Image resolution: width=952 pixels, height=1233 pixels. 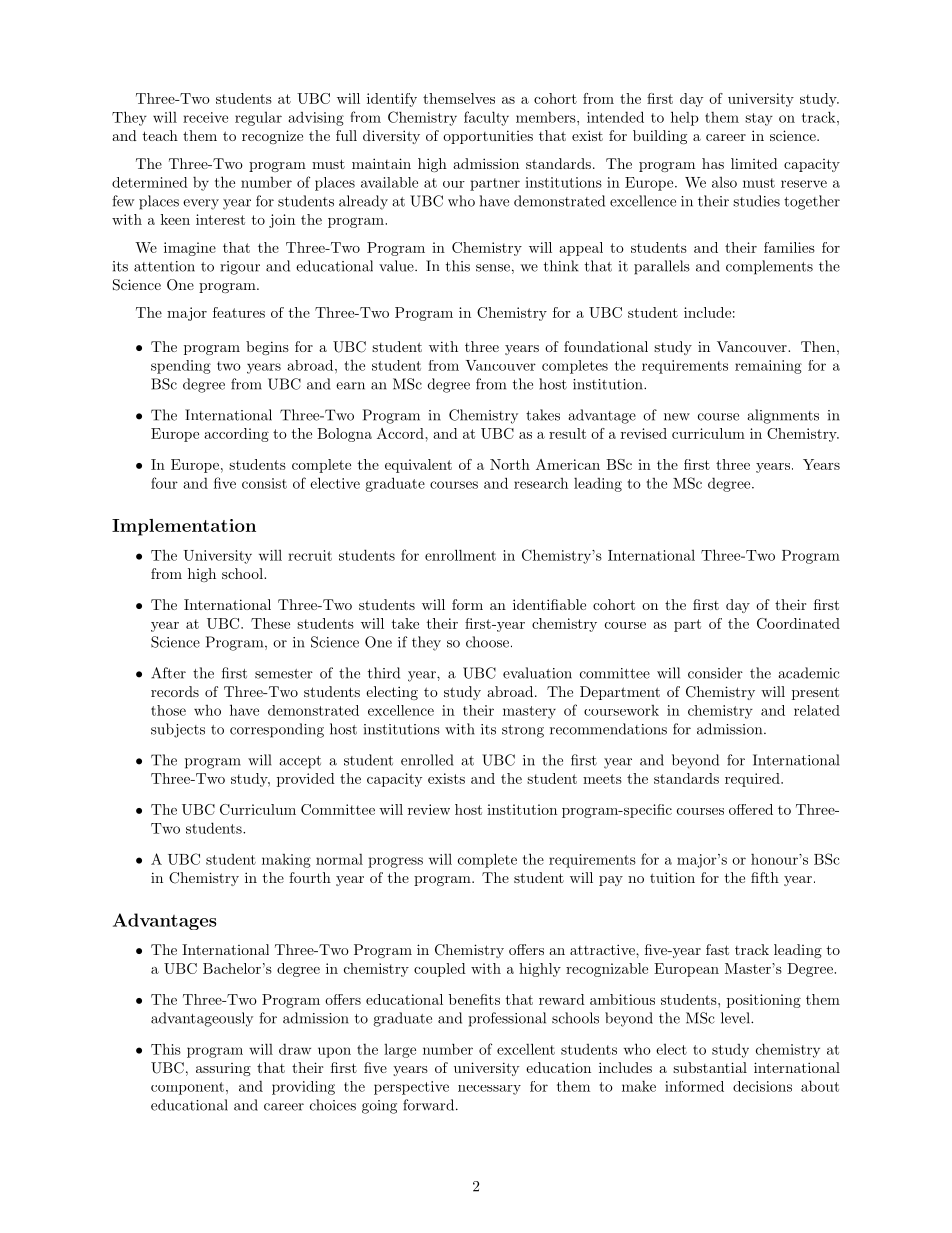 I want to click on assuring, so click(x=223, y=1069).
